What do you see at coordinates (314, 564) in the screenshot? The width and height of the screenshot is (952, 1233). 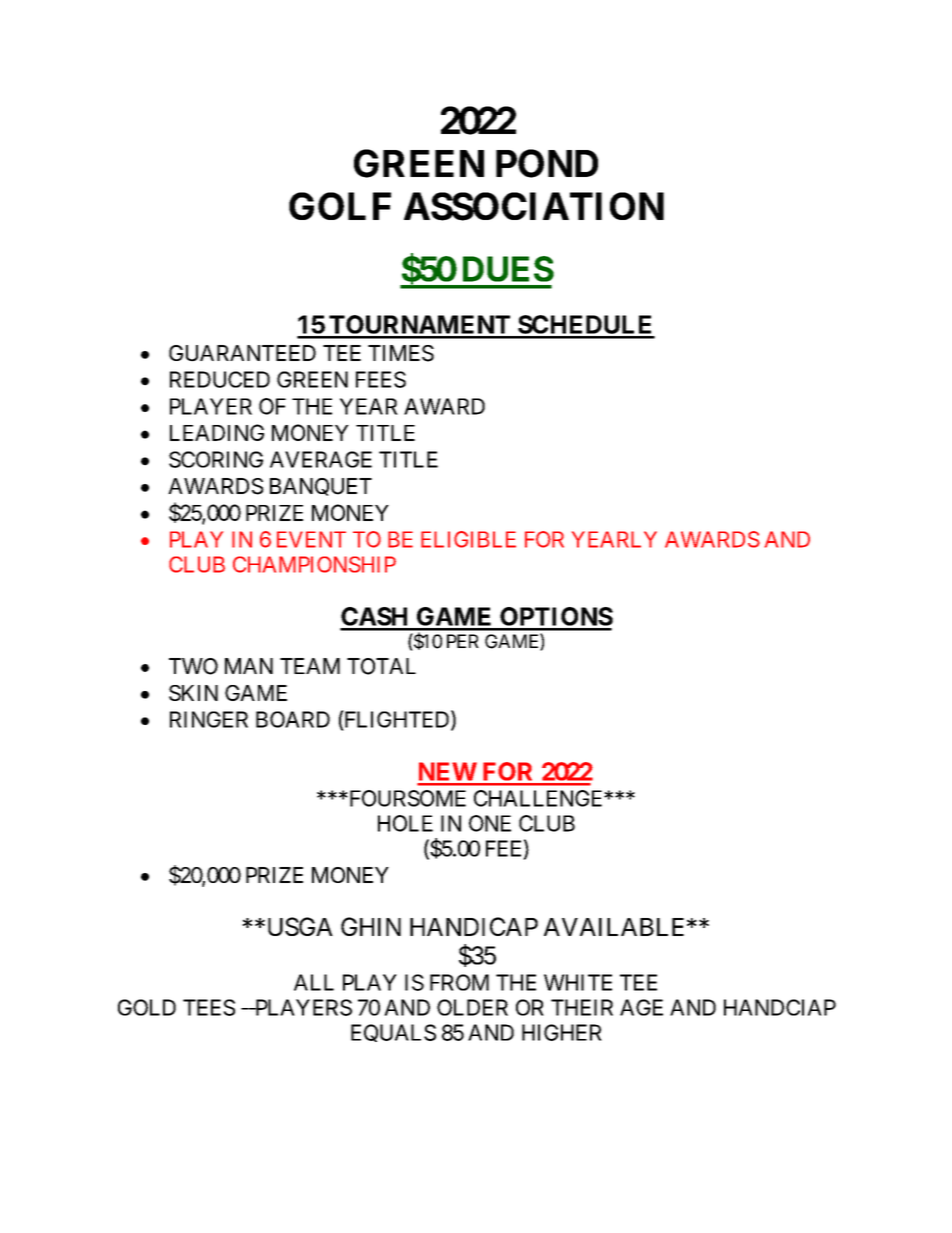 I see `CHAMPIONSHIP` at bounding box center [314, 564].
